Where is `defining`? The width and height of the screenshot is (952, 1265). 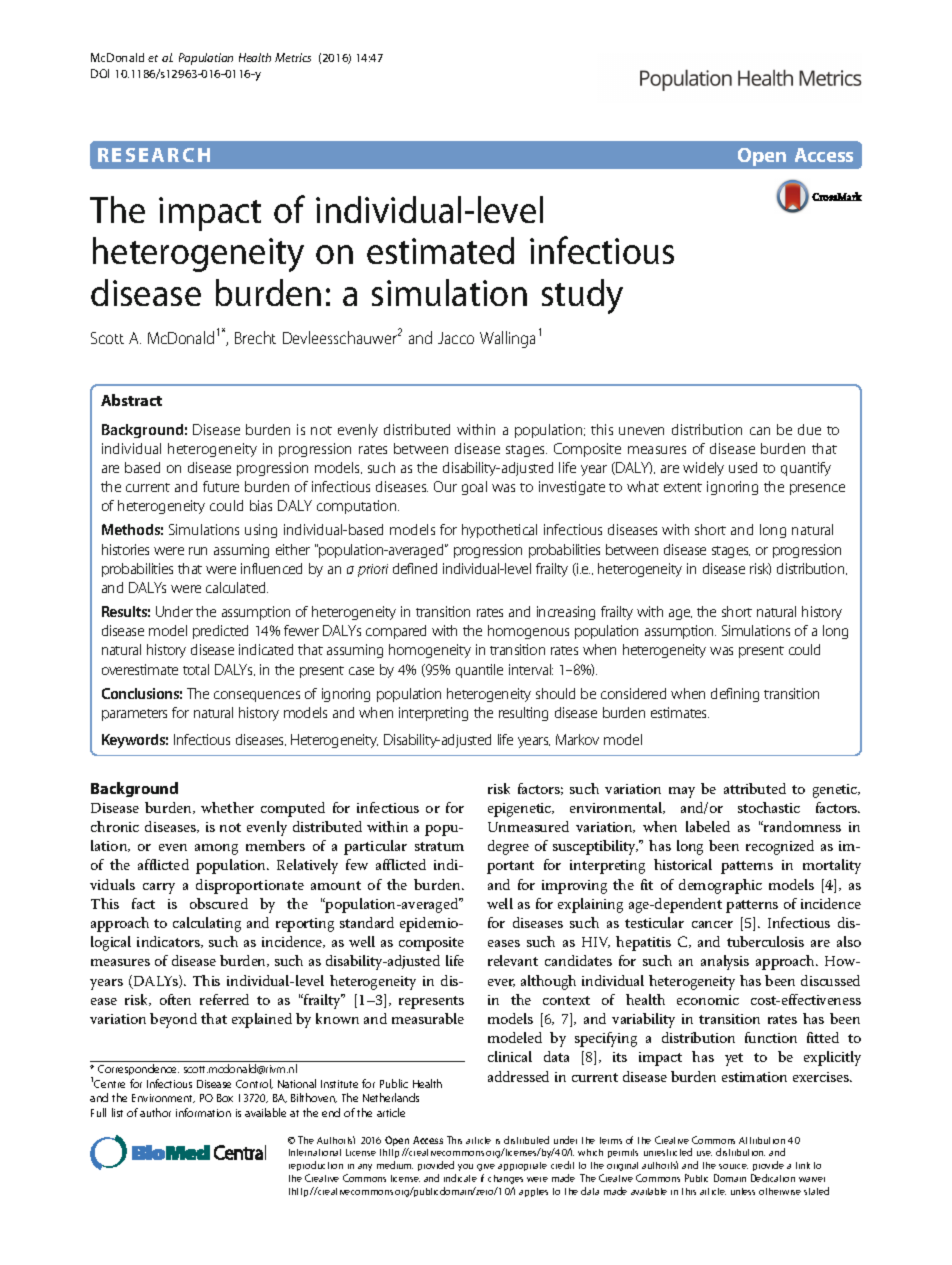 defining is located at coordinates (735, 695).
